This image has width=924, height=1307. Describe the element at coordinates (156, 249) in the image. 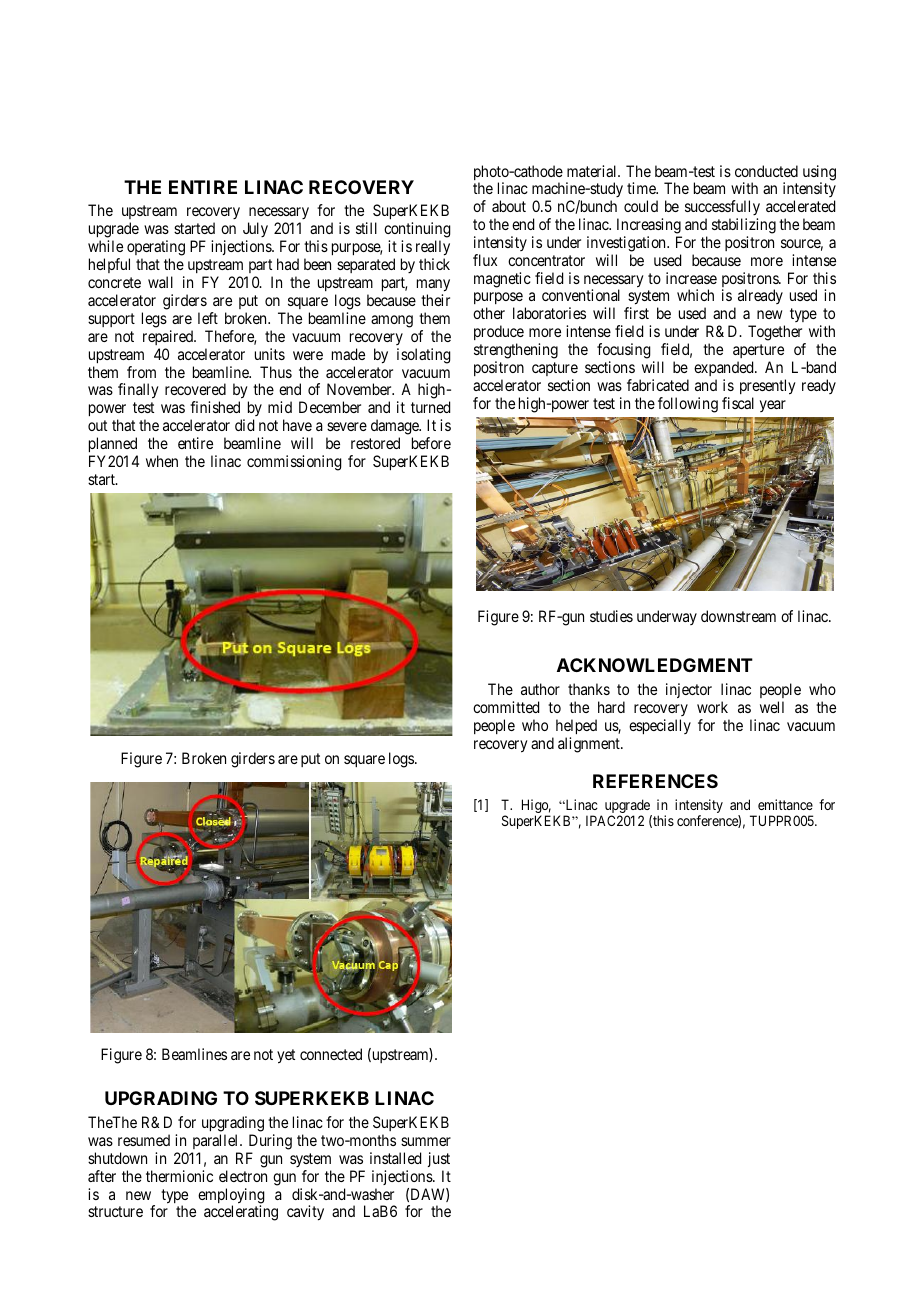

I see `operating` at that location.
